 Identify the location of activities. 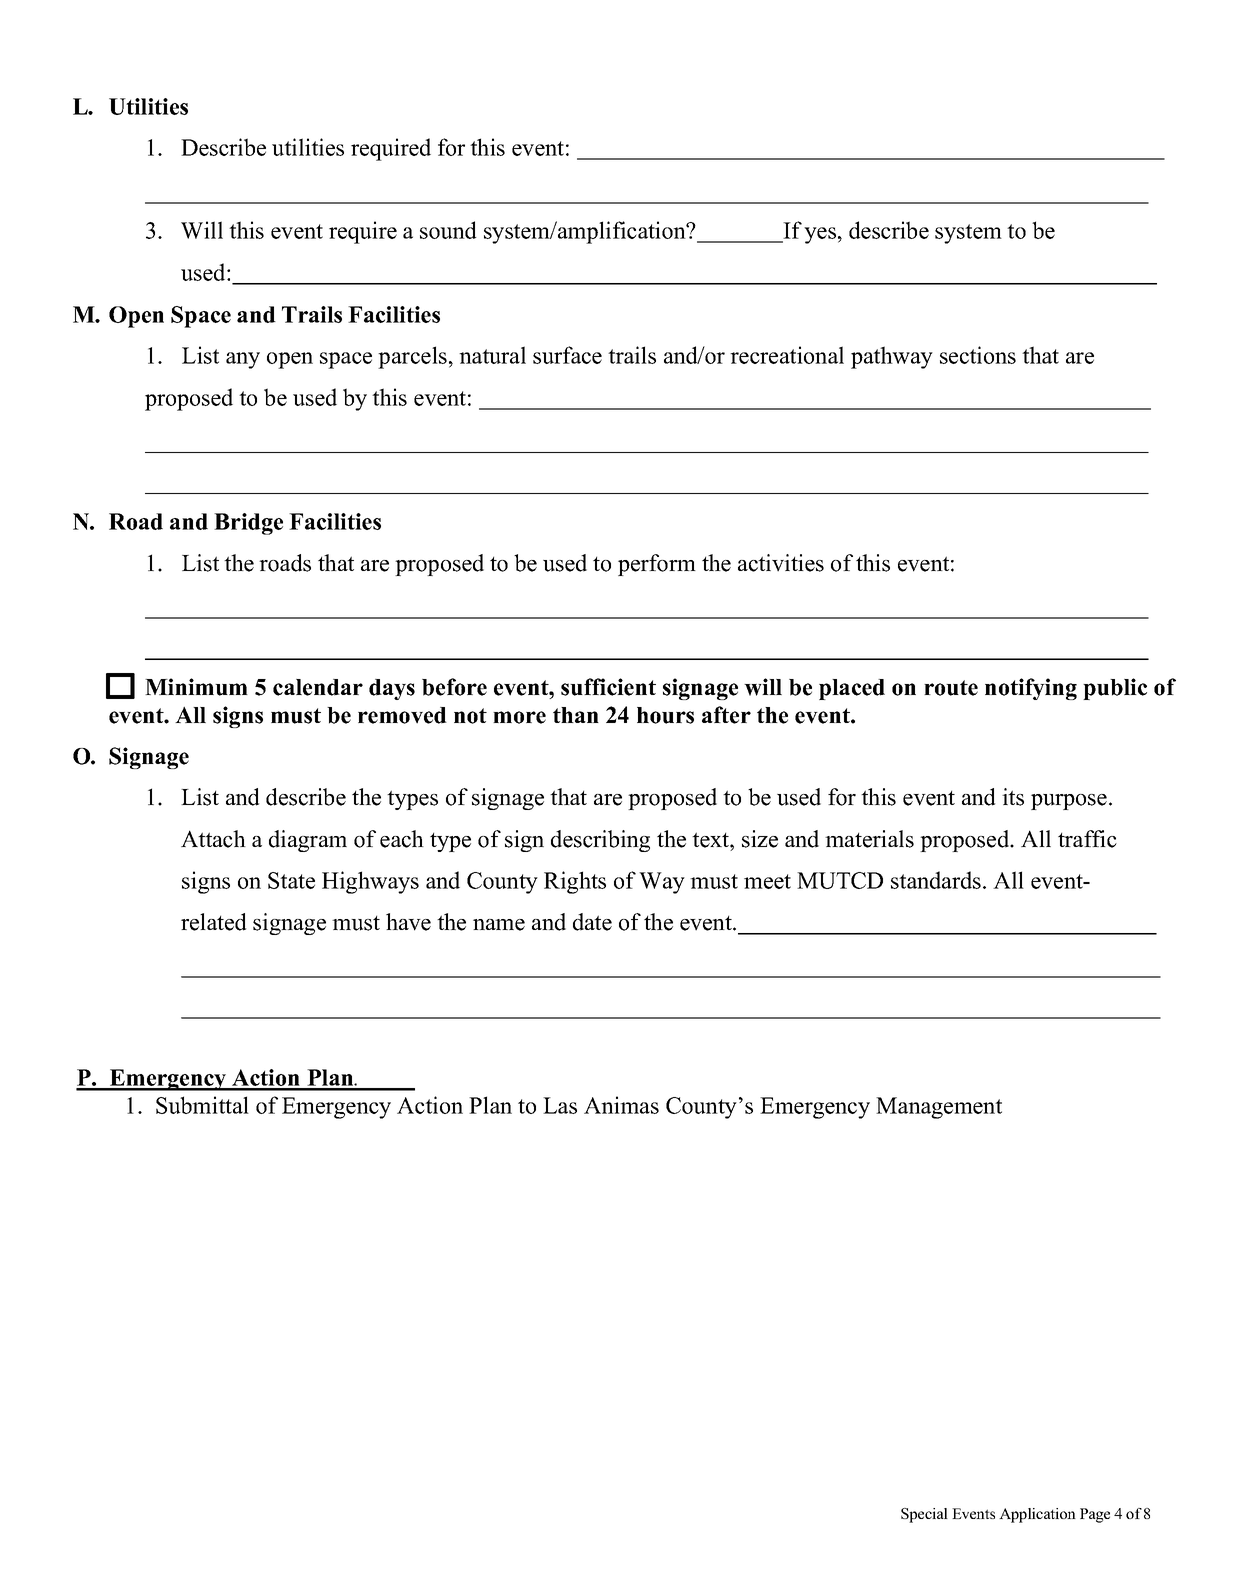
(781, 563).
